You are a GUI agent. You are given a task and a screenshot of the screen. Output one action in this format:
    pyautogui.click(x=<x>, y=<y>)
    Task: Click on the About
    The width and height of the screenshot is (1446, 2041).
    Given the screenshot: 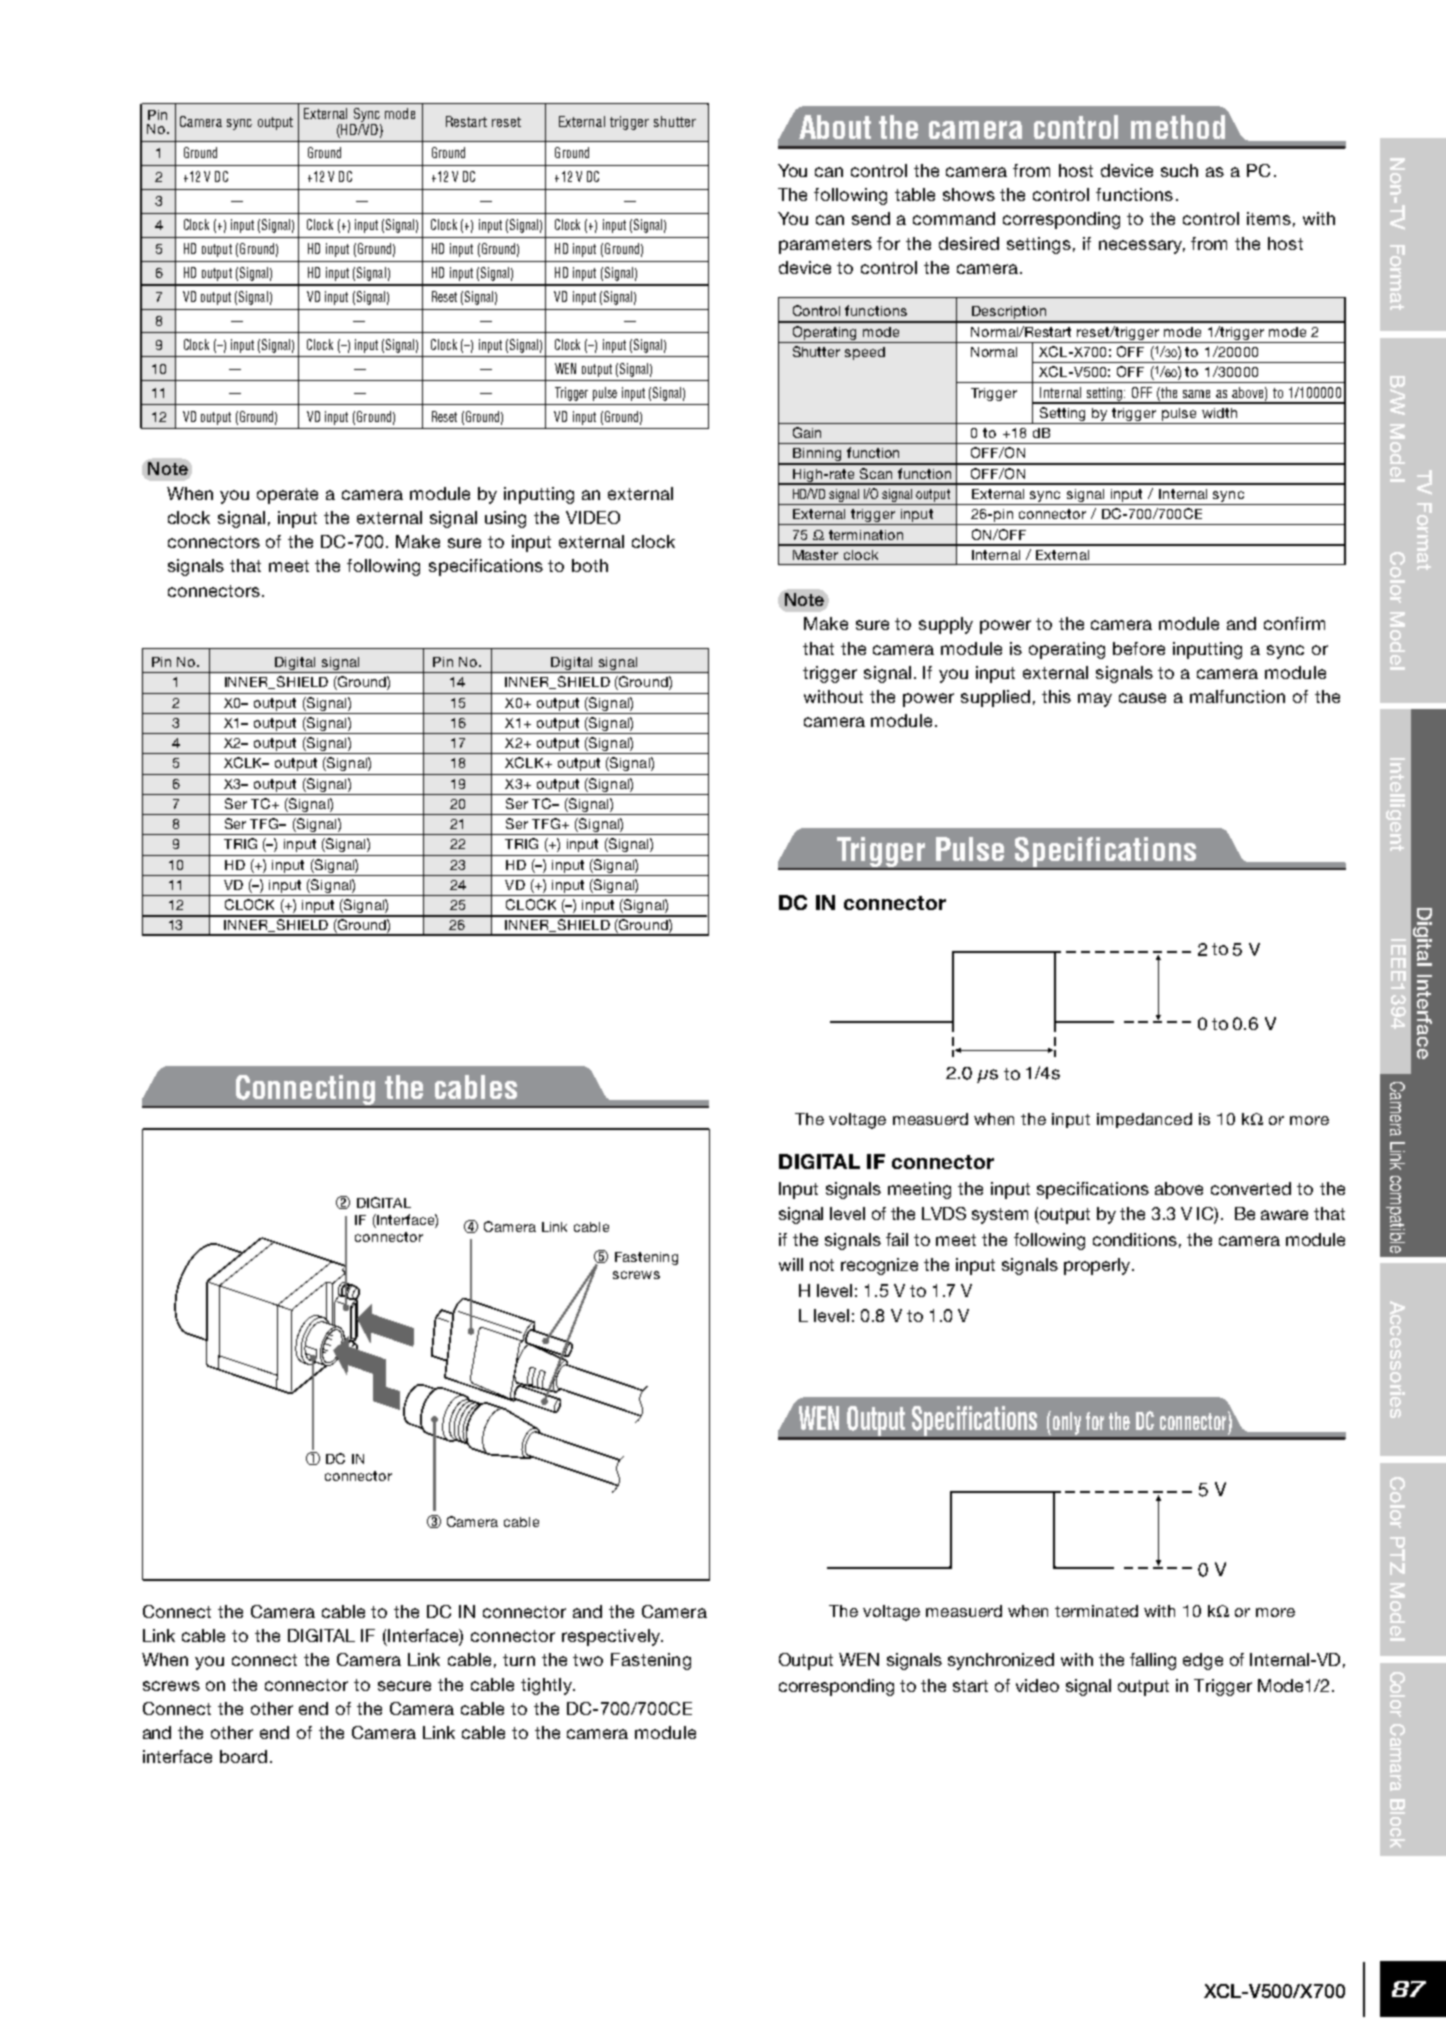 What is the action you would take?
    pyautogui.click(x=835, y=127)
